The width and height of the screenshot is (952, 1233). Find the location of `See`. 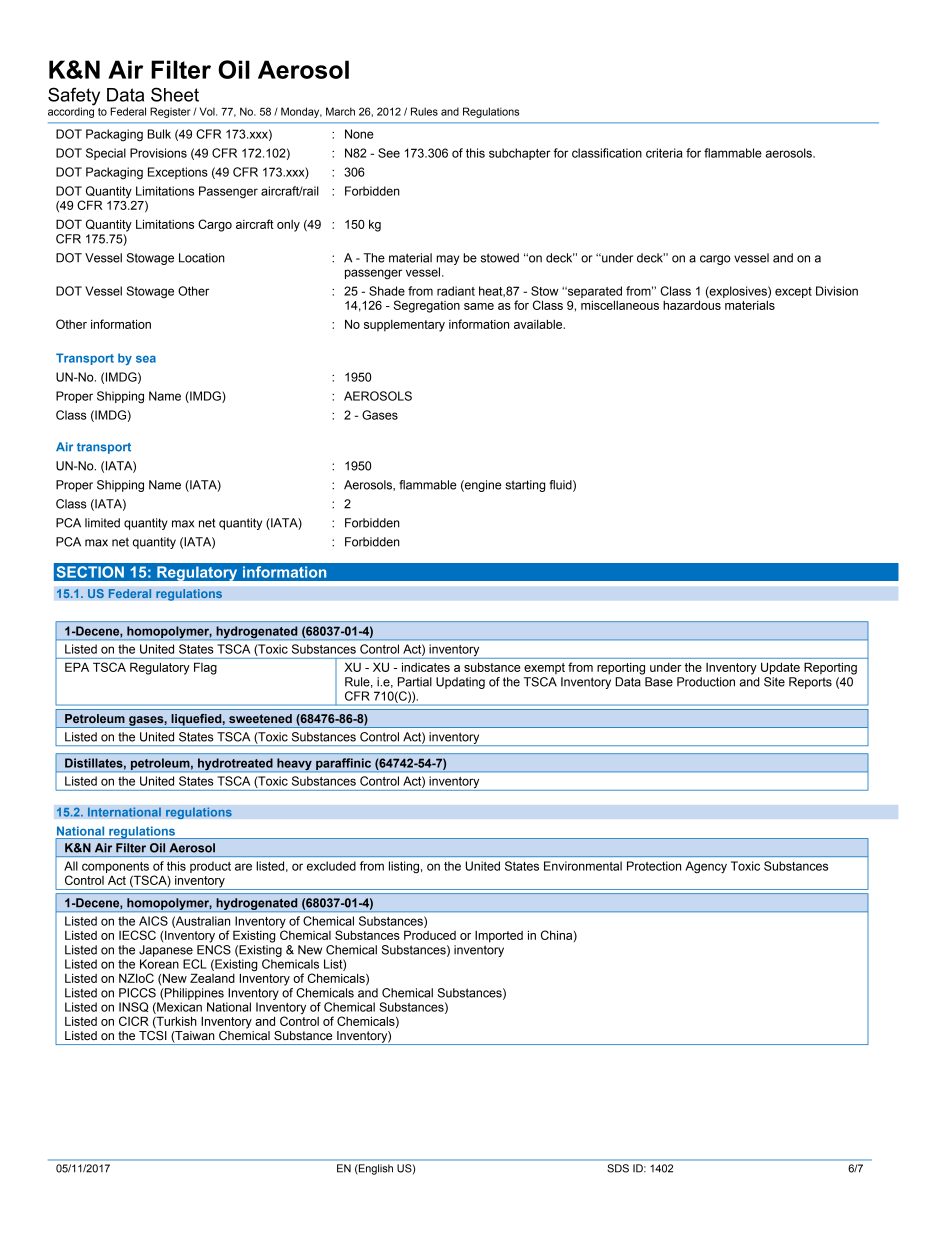

See is located at coordinates (389, 153).
